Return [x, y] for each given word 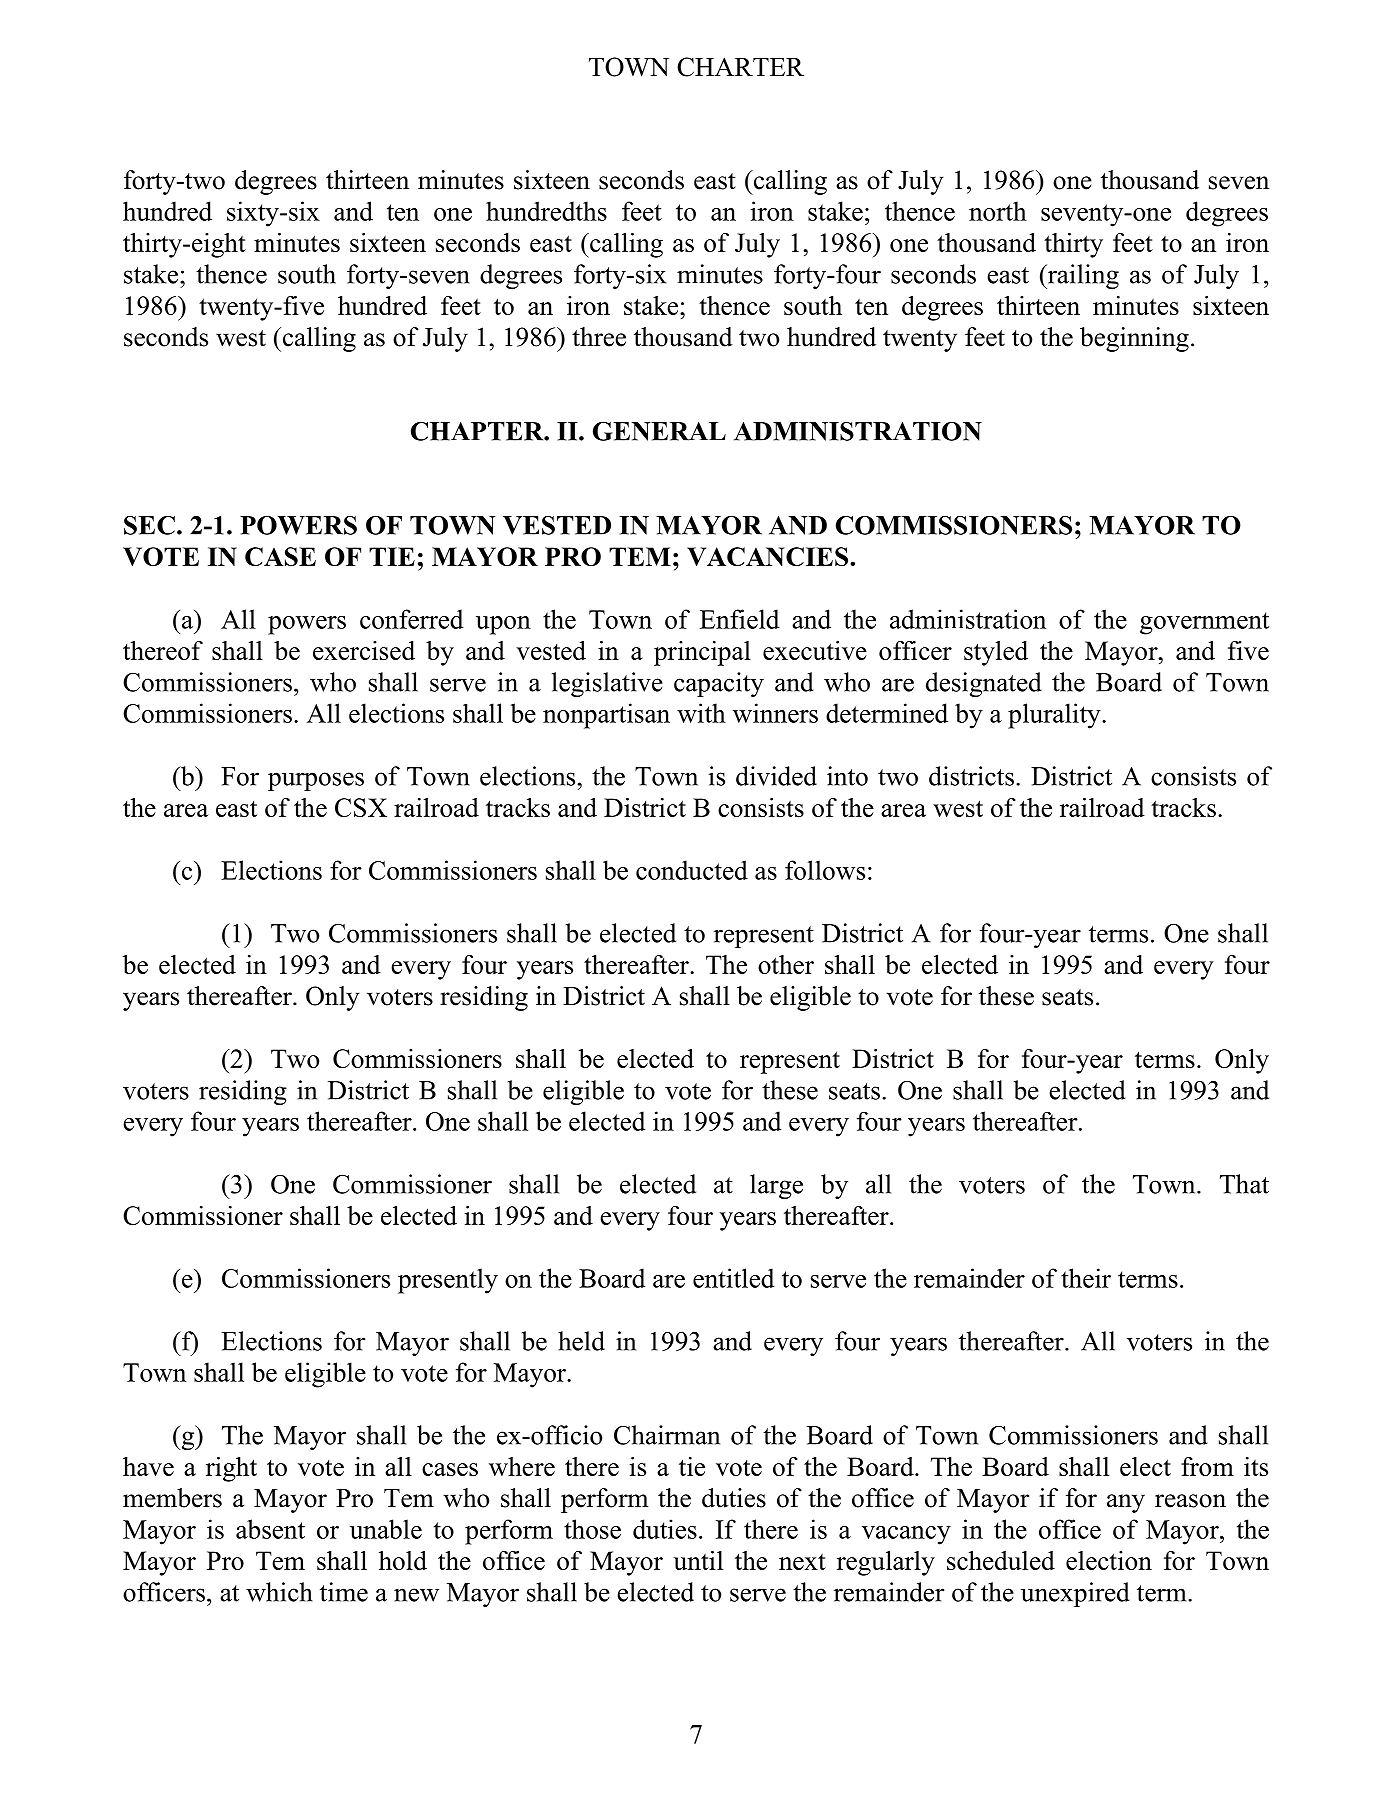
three [599, 337]
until [698, 1560]
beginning [1134, 339]
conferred [412, 619]
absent [270, 1529]
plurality [1055, 716]
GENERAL [659, 431]
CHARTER [740, 67]
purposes [316, 781]
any [1126, 1503]
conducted [692, 870]
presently [448, 1281]
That [1244, 1184]
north [998, 211]
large [776, 1186]
